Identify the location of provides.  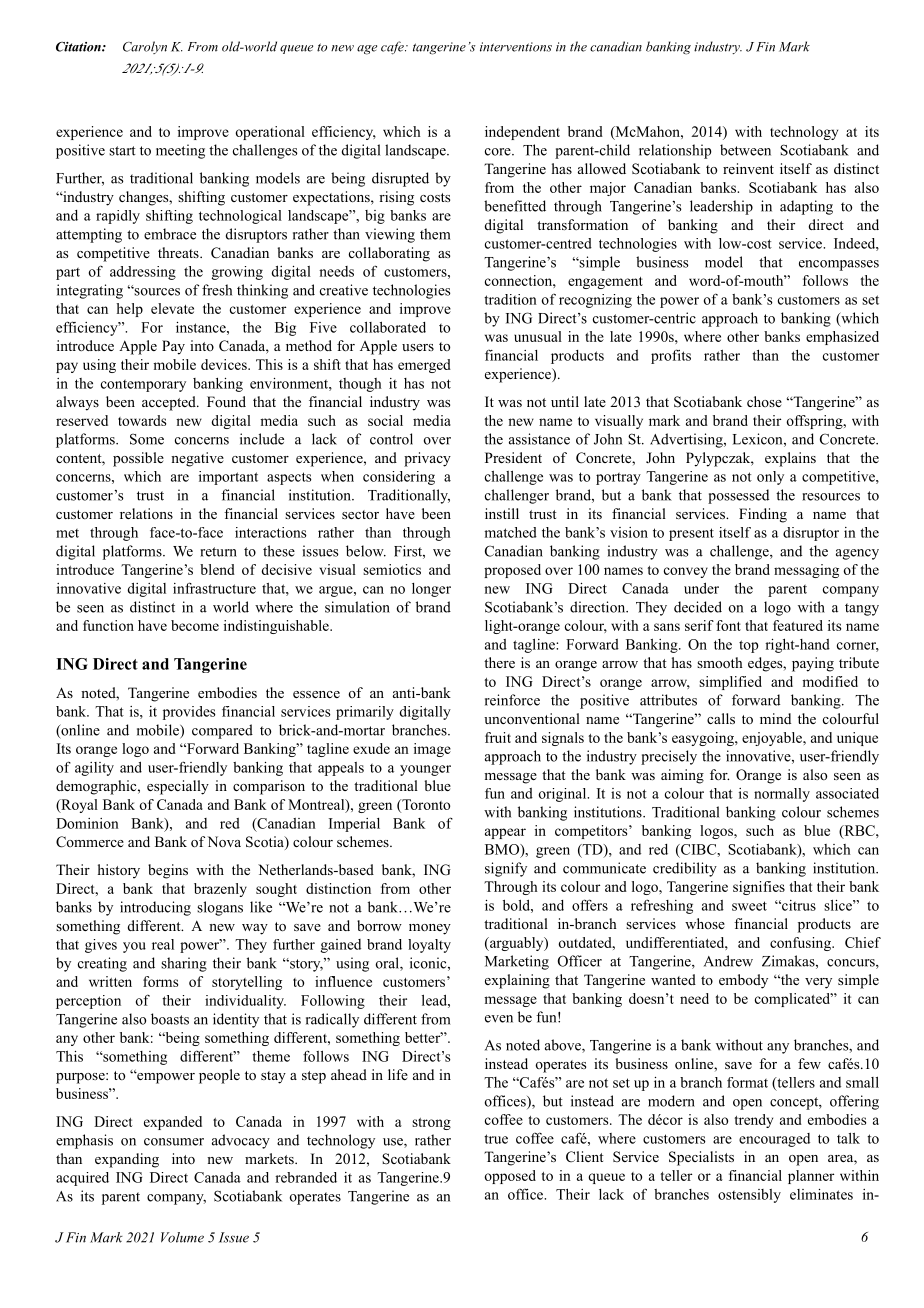
(189, 713).
